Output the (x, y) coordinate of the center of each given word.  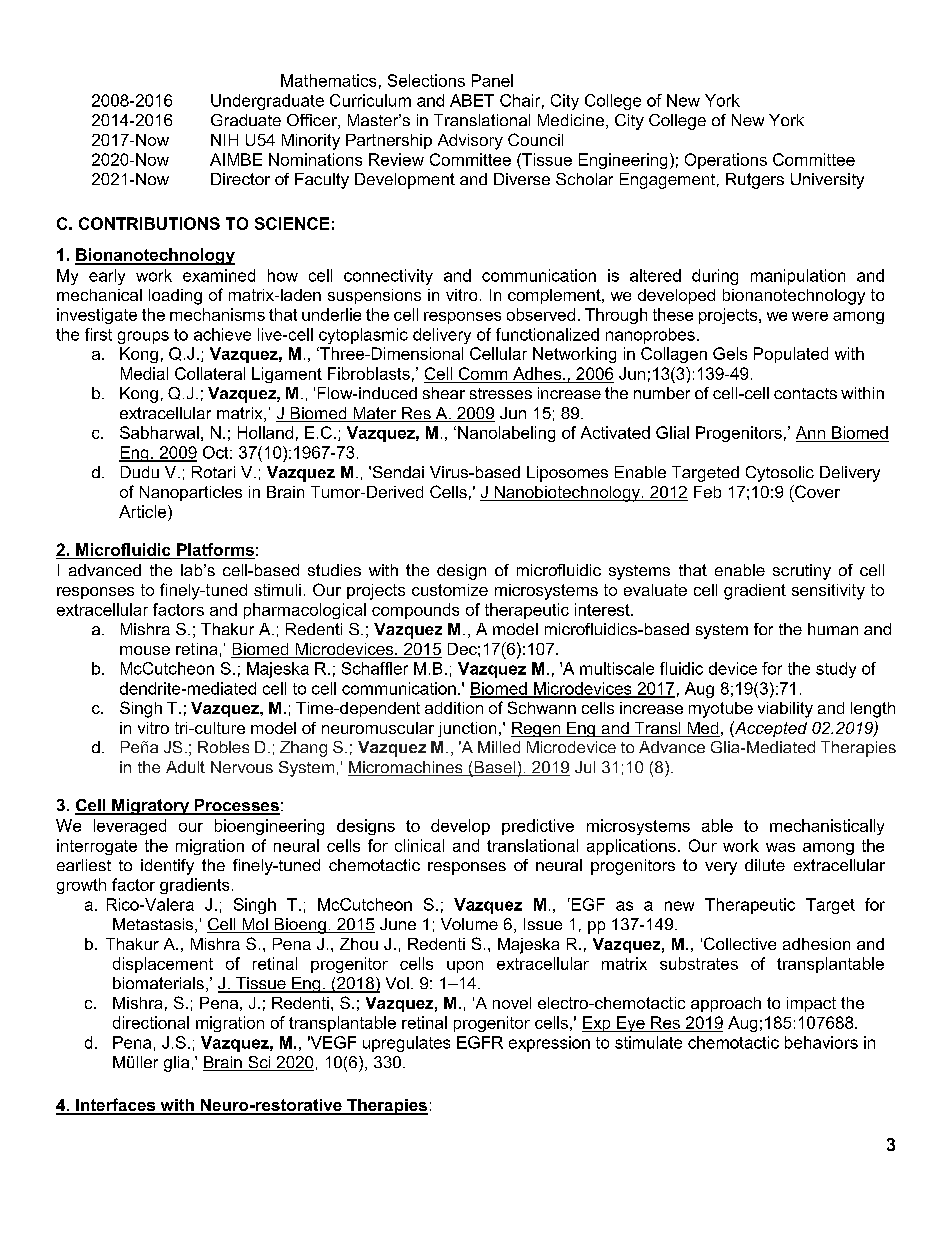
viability (785, 710)
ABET (472, 100)
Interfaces (116, 1106)
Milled (499, 747)
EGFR (480, 1042)
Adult (185, 767)
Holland (265, 432)
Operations (726, 161)
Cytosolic (780, 474)
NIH (224, 140)
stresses (501, 393)
